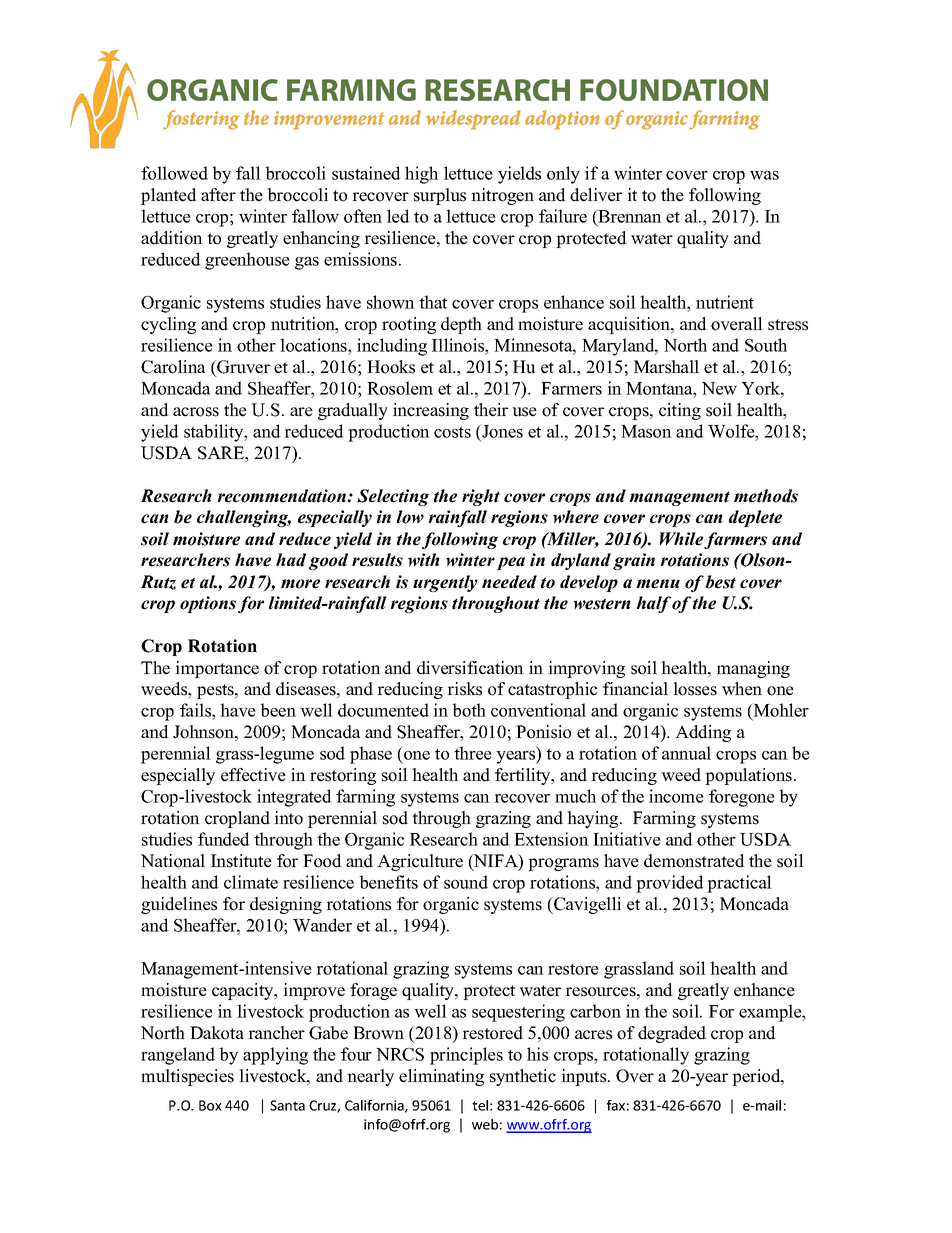 The width and height of the document is (952, 1233). Describe the element at coordinates (502, 196) in the document. I see `nitrogen` at that location.
